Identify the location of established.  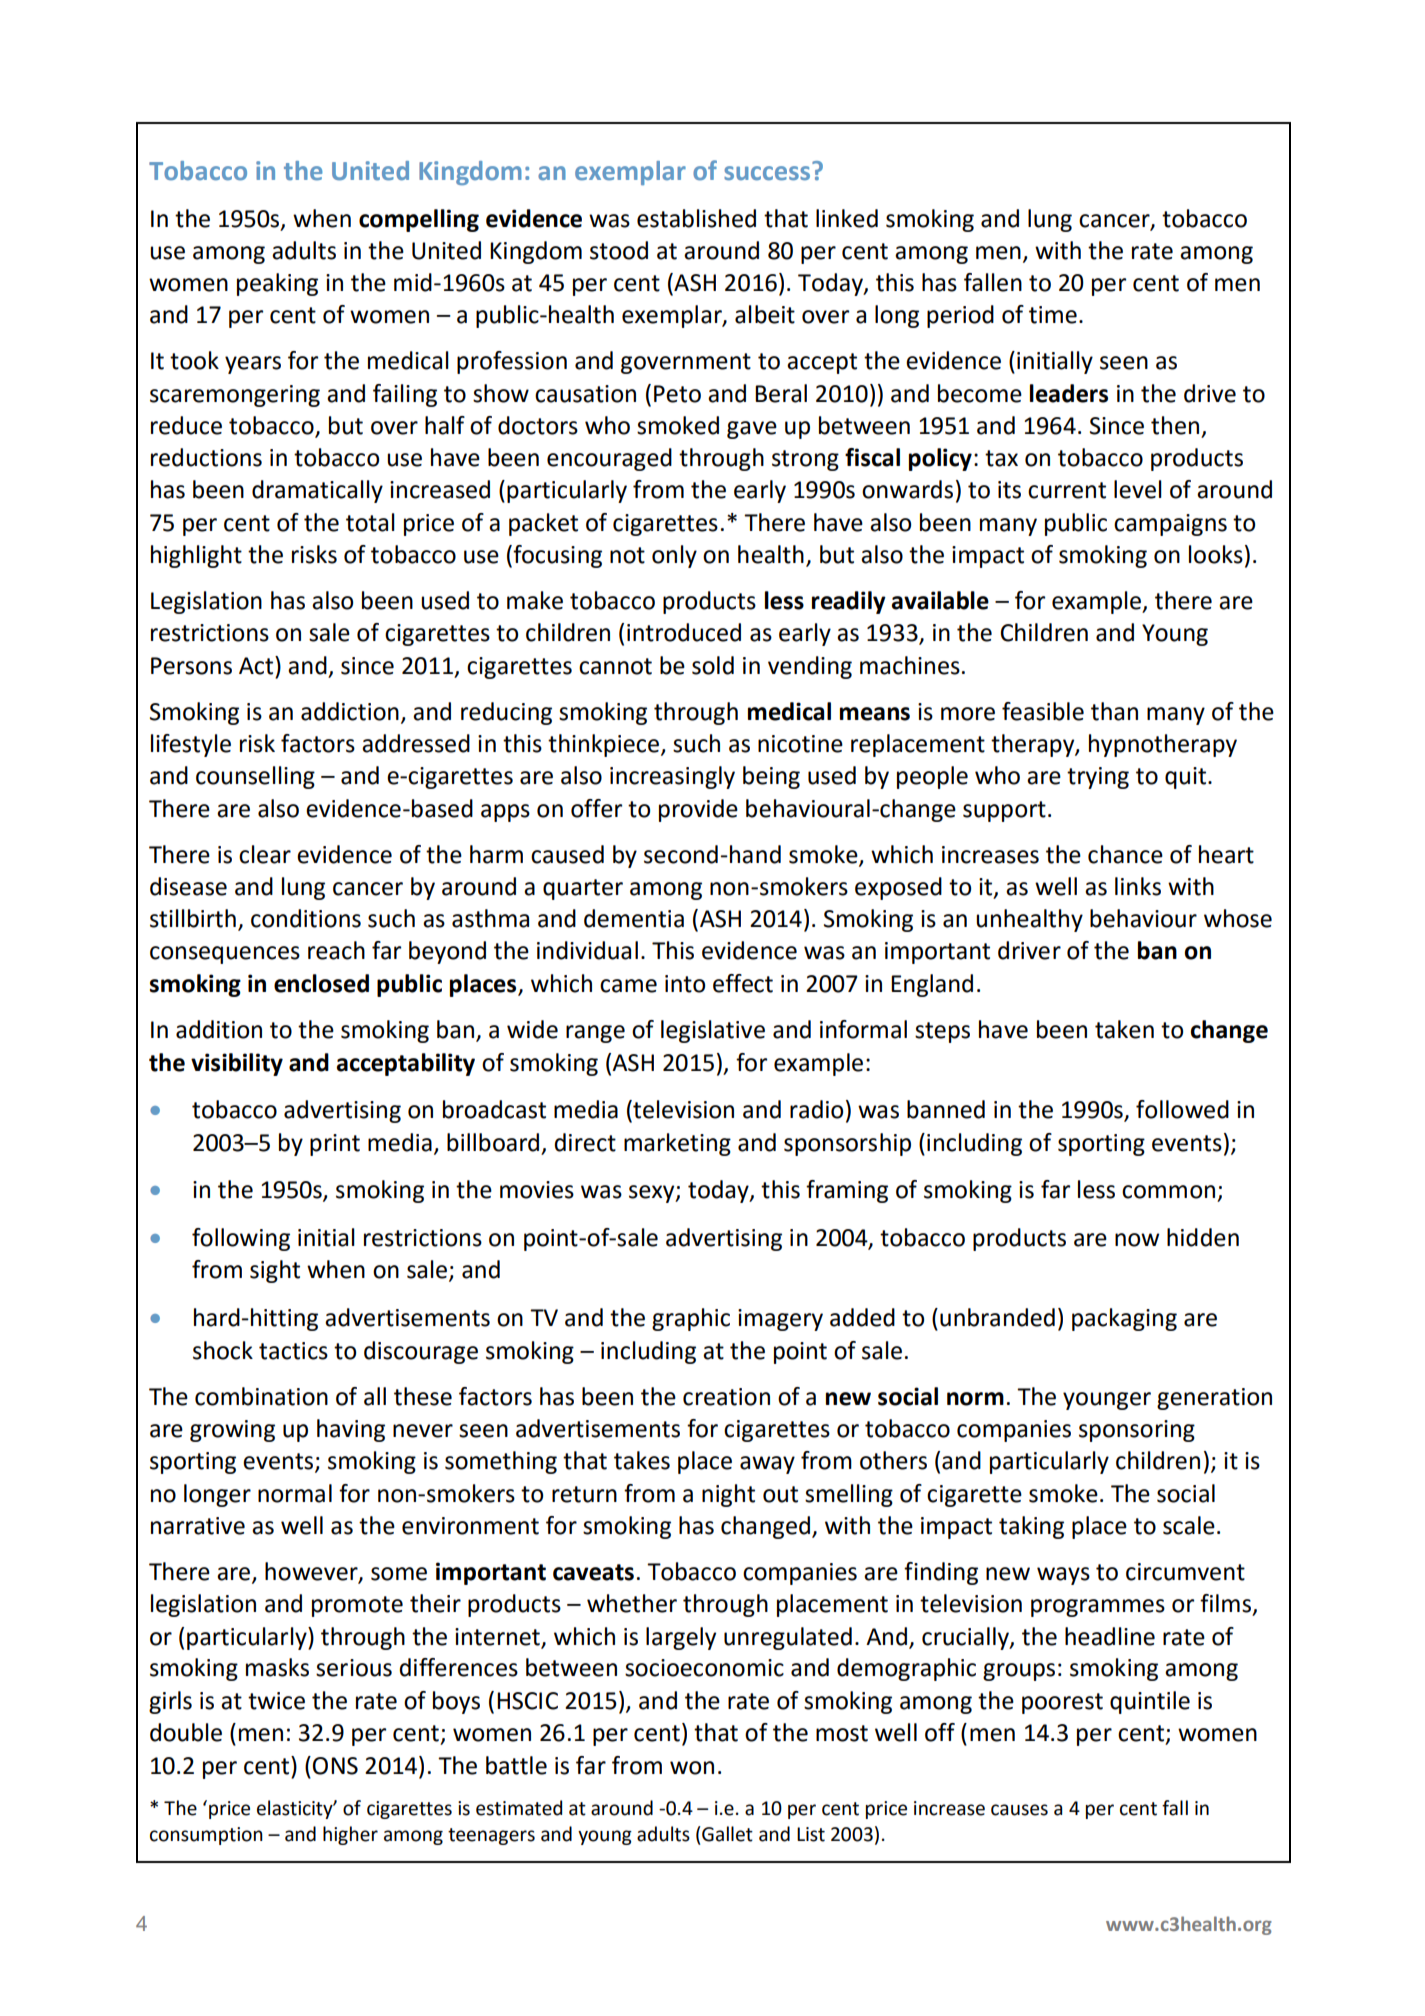
(696, 218).
